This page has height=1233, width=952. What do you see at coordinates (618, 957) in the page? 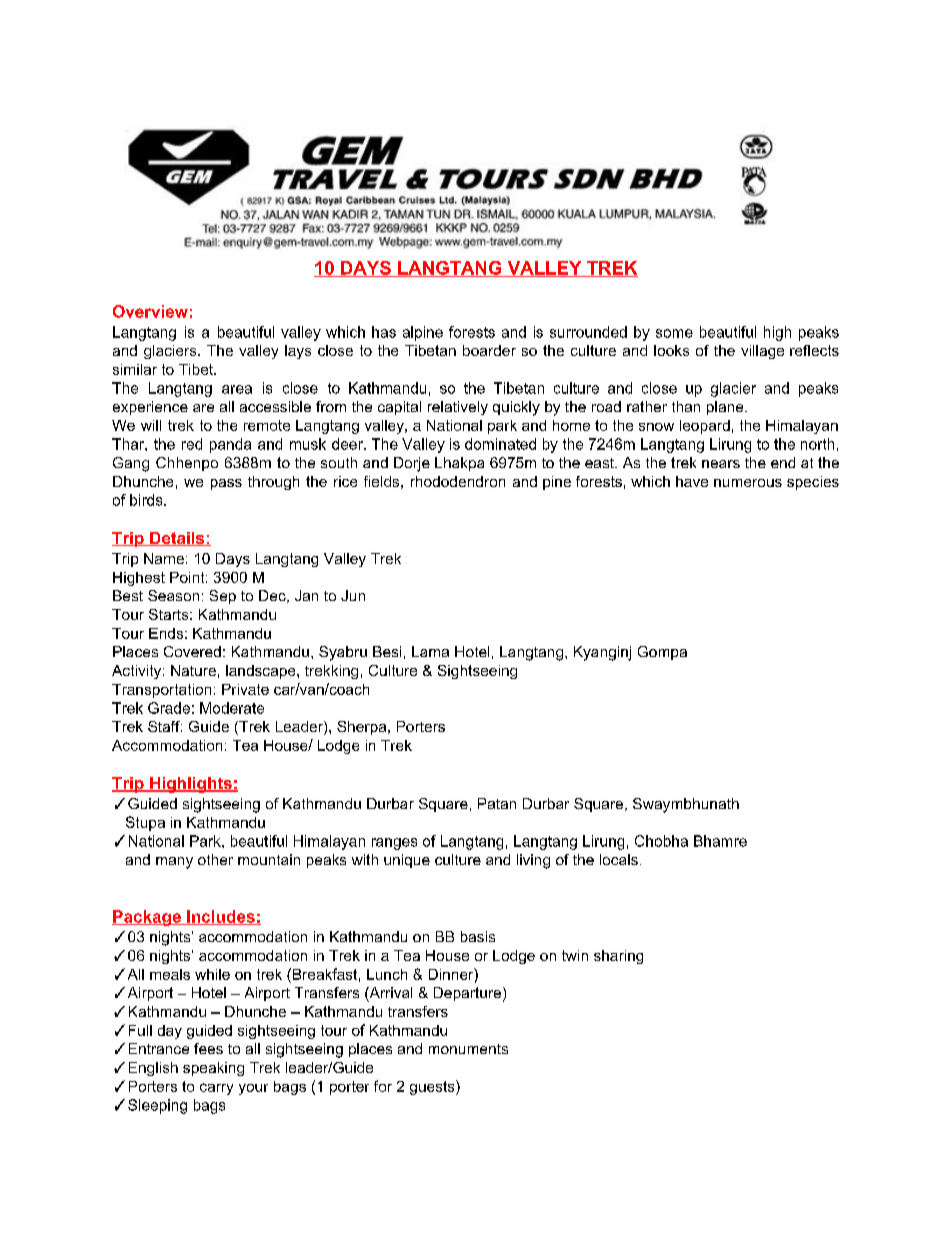
I see `sharing` at bounding box center [618, 957].
